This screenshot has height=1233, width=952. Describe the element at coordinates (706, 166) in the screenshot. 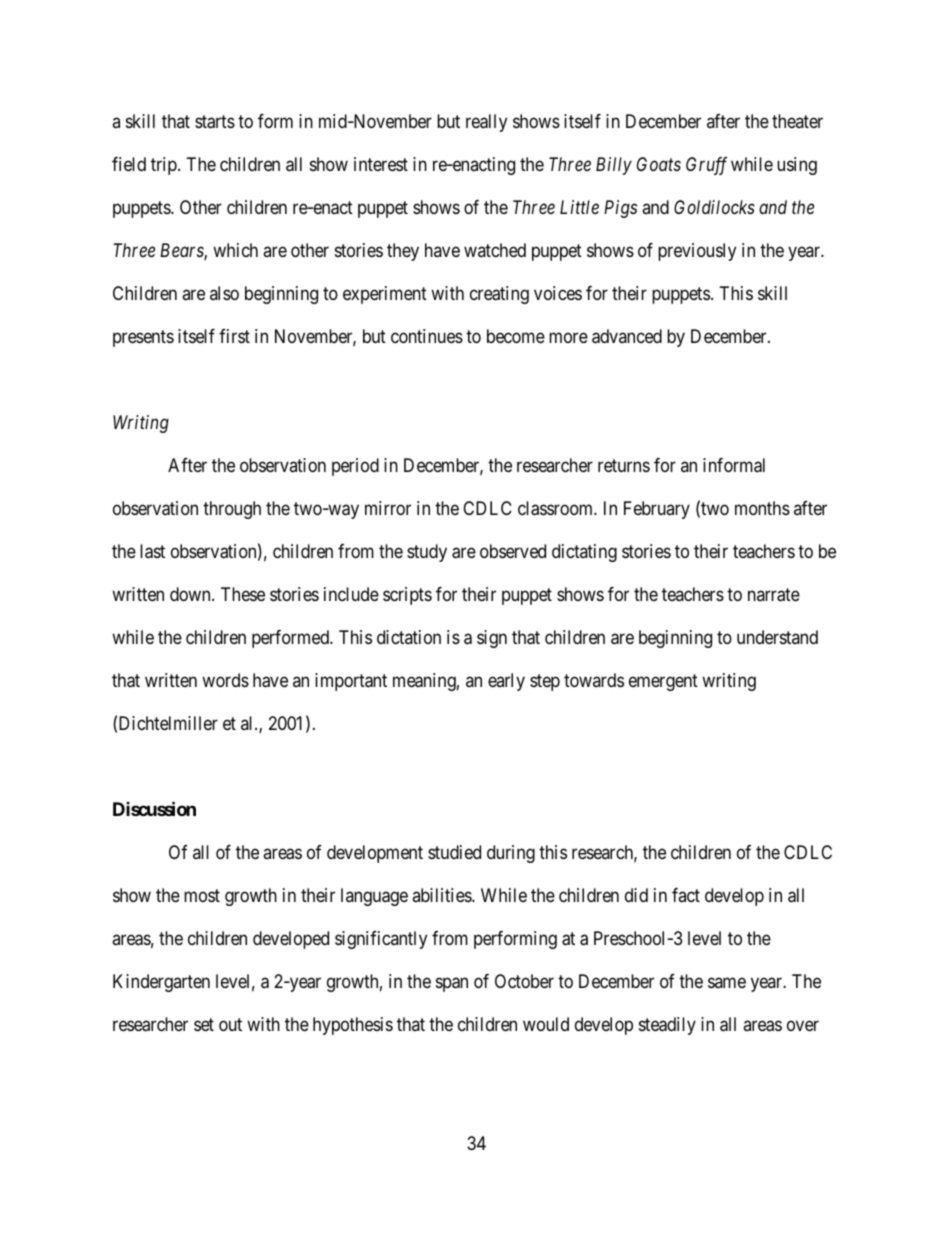

I see `Gruff` at that location.
